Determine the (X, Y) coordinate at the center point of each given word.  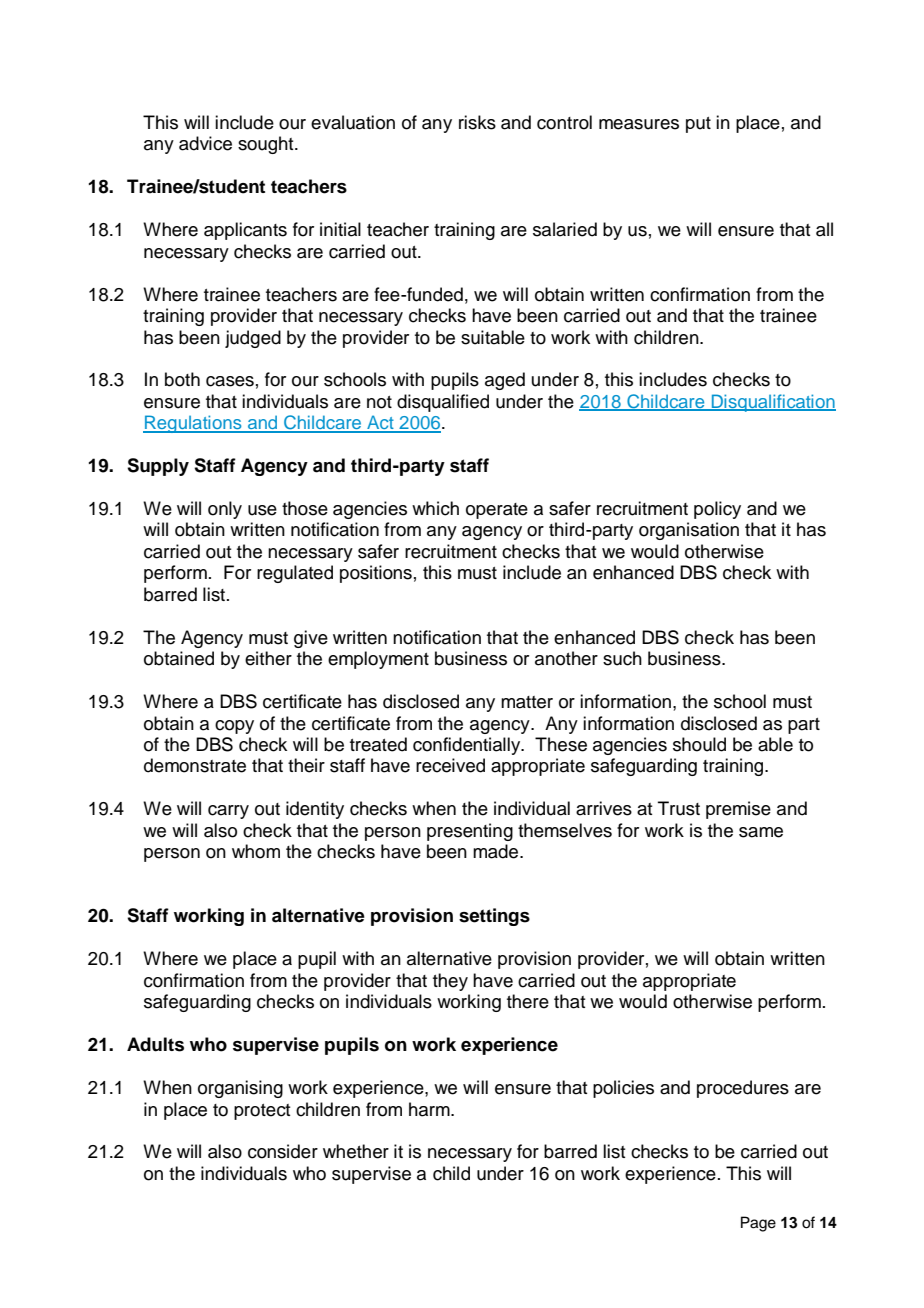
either (268, 658)
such (622, 658)
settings (494, 917)
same (761, 832)
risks (477, 122)
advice (205, 143)
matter (527, 702)
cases (230, 381)
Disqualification (773, 403)
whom (256, 851)
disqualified (443, 403)
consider (283, 1151)
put (698, 125)
